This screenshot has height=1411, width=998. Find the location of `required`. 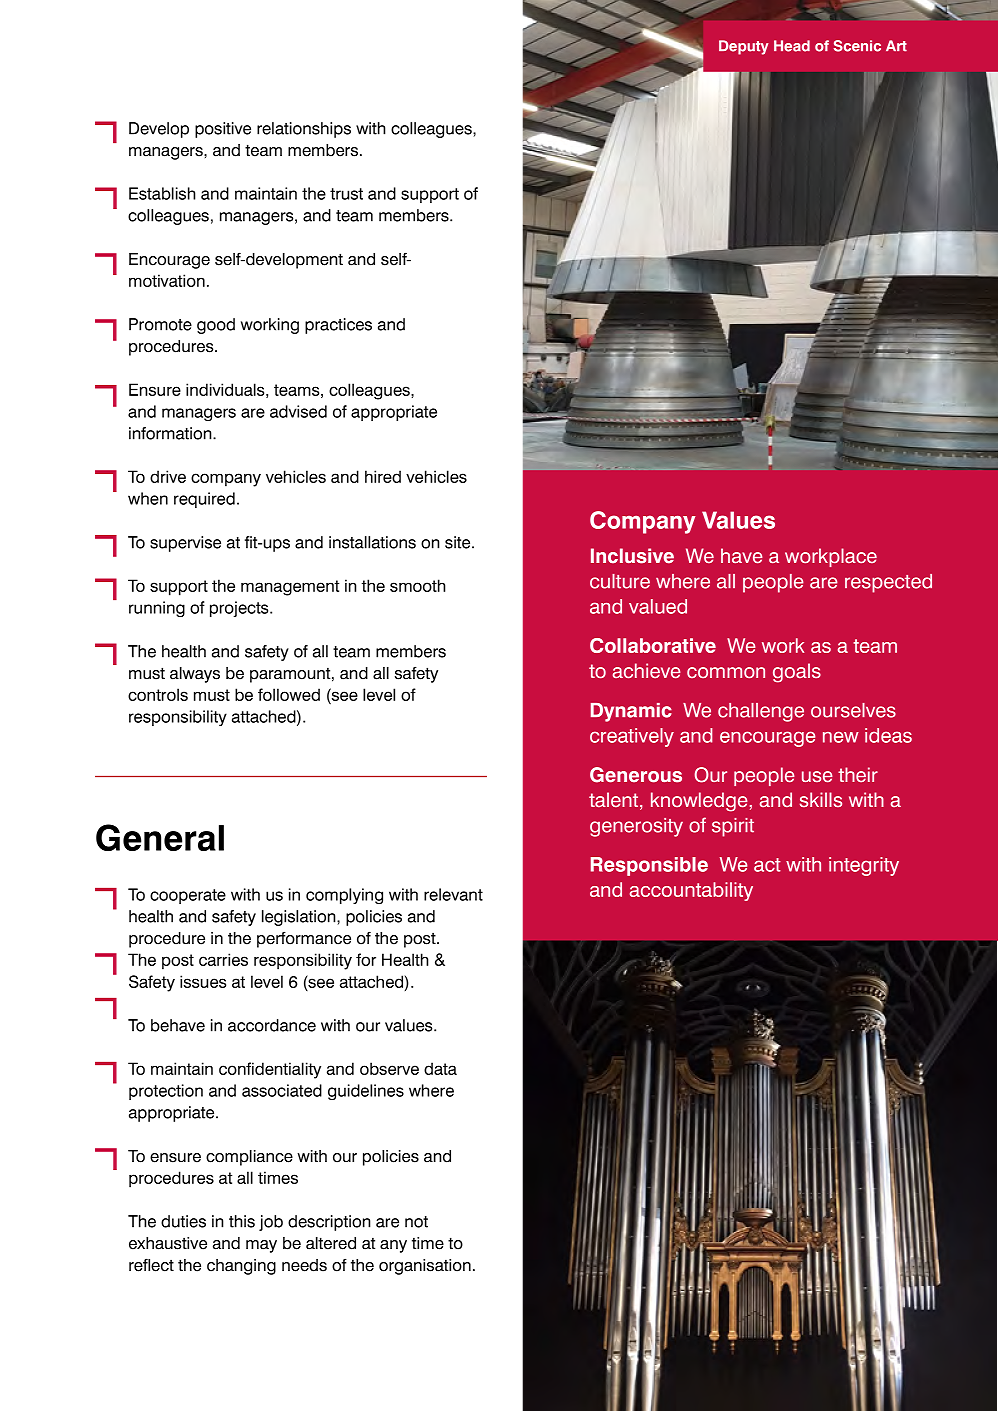

required is located at coordinates (204, 500).
